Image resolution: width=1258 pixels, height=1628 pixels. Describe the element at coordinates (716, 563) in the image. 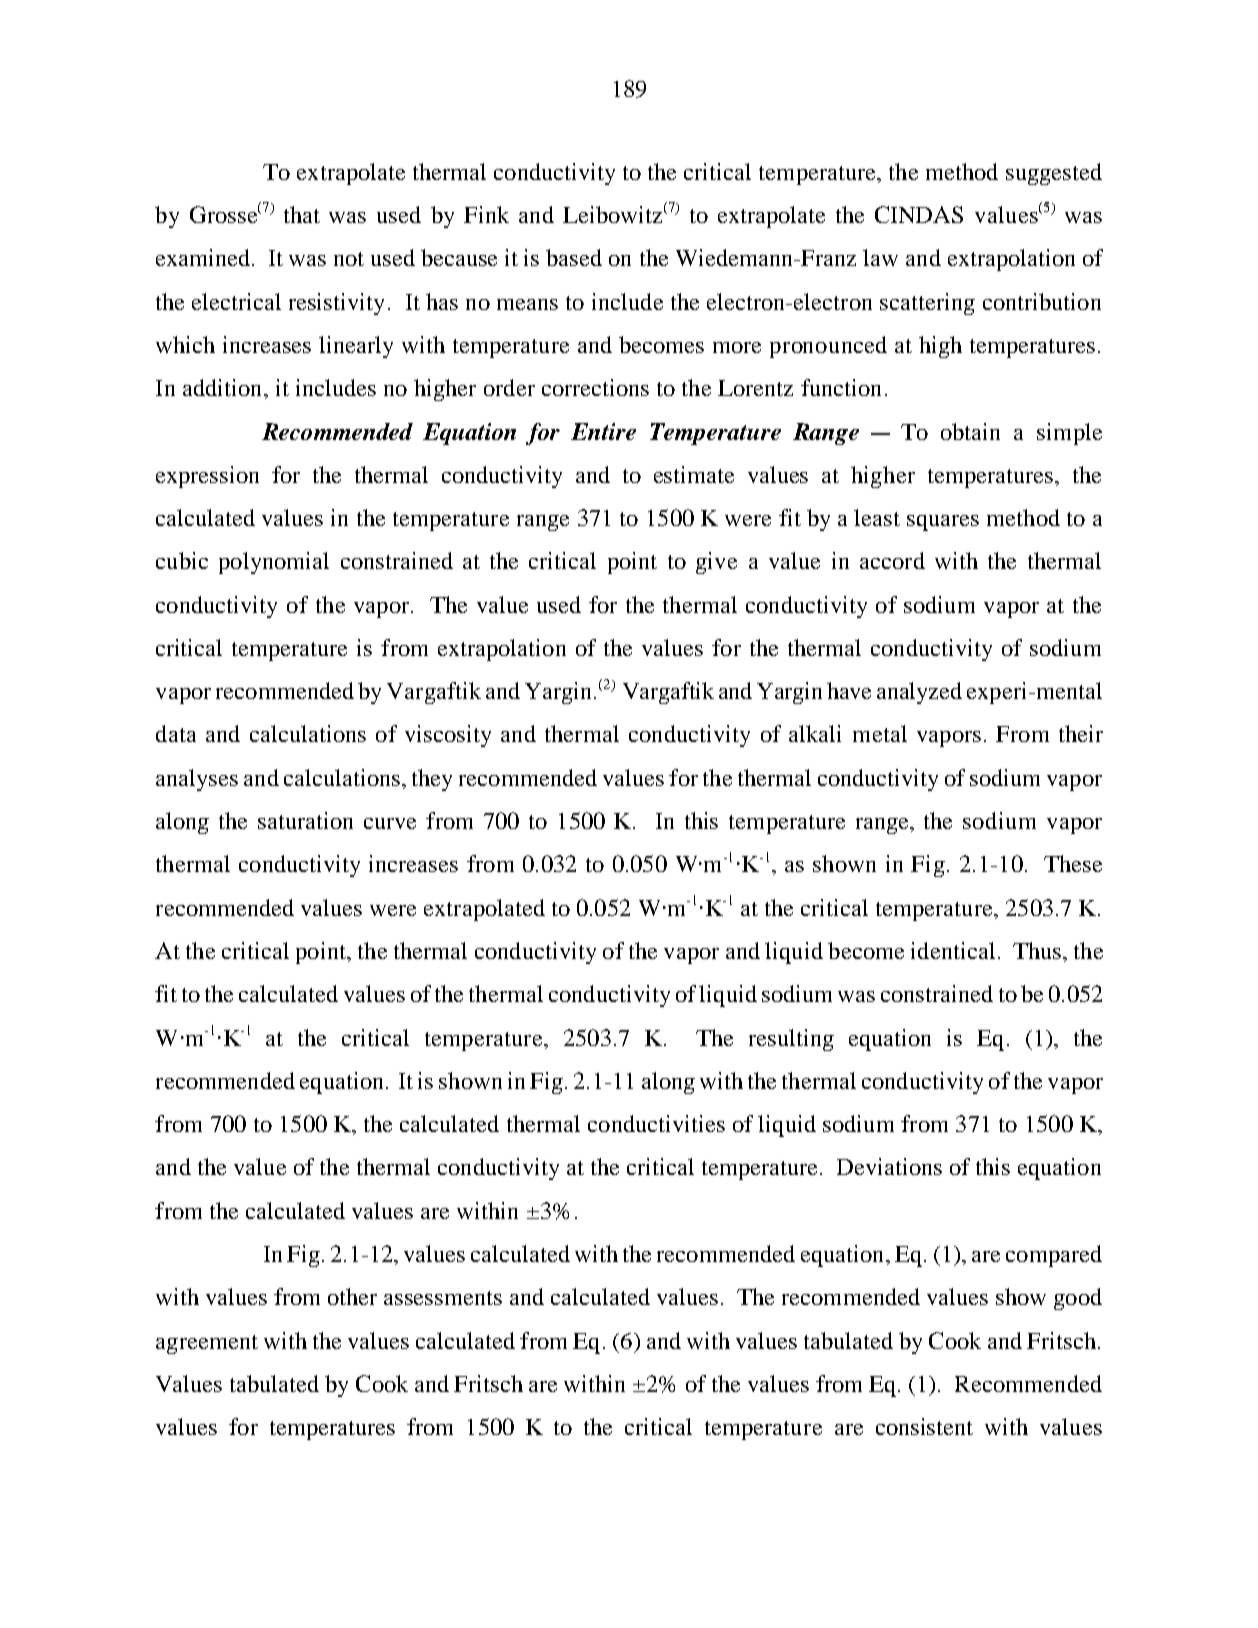

I see `give` at that location.
